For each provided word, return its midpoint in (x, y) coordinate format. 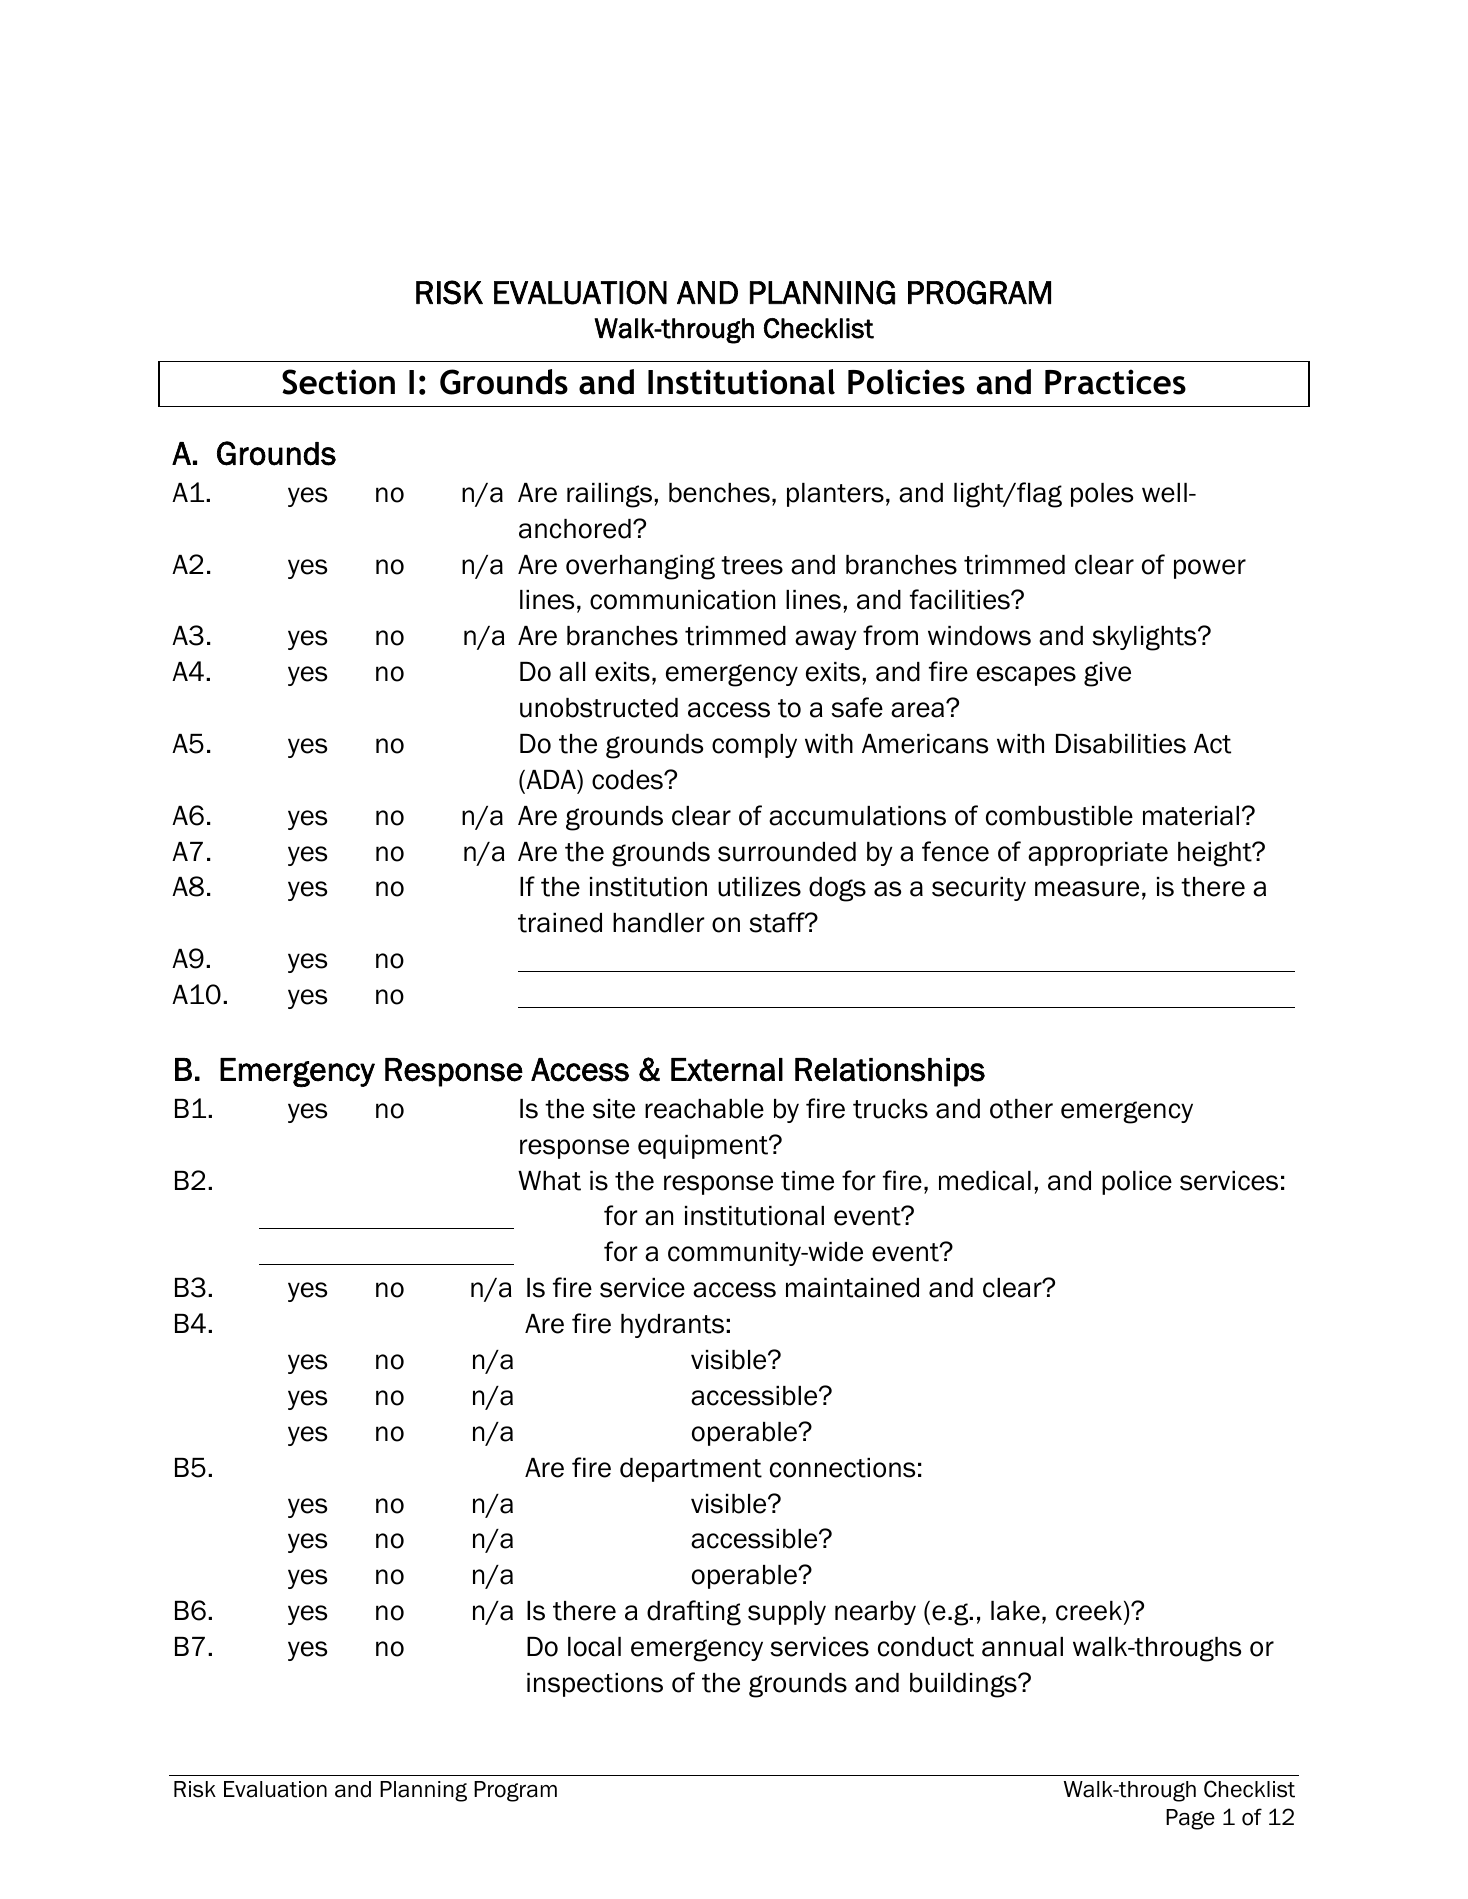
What (549, 1181)
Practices (1115, 382)
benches (719, 493)
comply (754, 746)
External (727, 1070)
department (691, 1470)
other (1021, 1109)
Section (338, 382)
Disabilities (1121, 744)
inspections (595, 1685)
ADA (551, 779)
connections (842, 1468)
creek (1089, 1611)
